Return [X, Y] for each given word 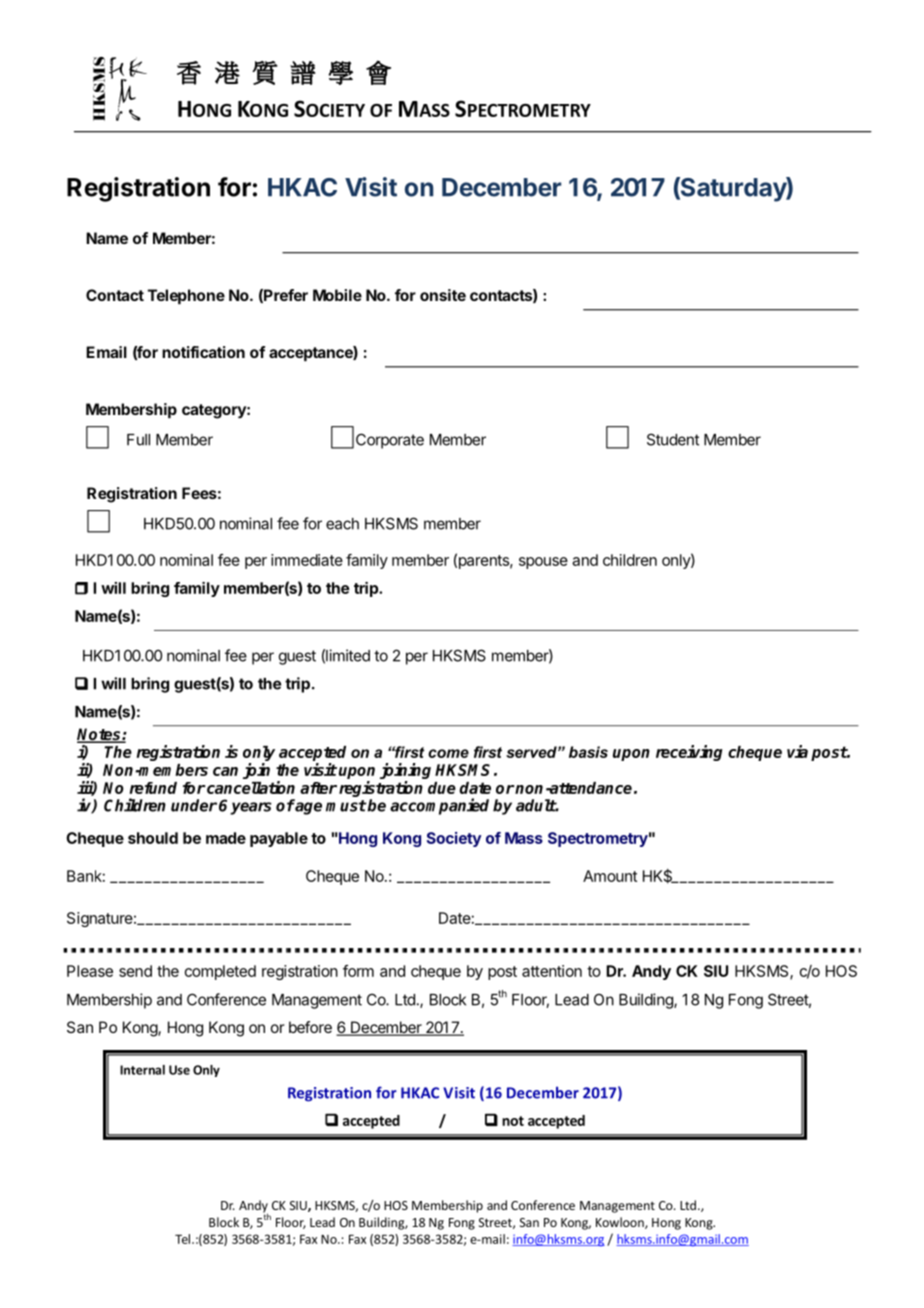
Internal [142, 1070]
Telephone [186, 297]
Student [673, 439]
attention [552, 971]
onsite [443, 295]
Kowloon [621, 1223]
